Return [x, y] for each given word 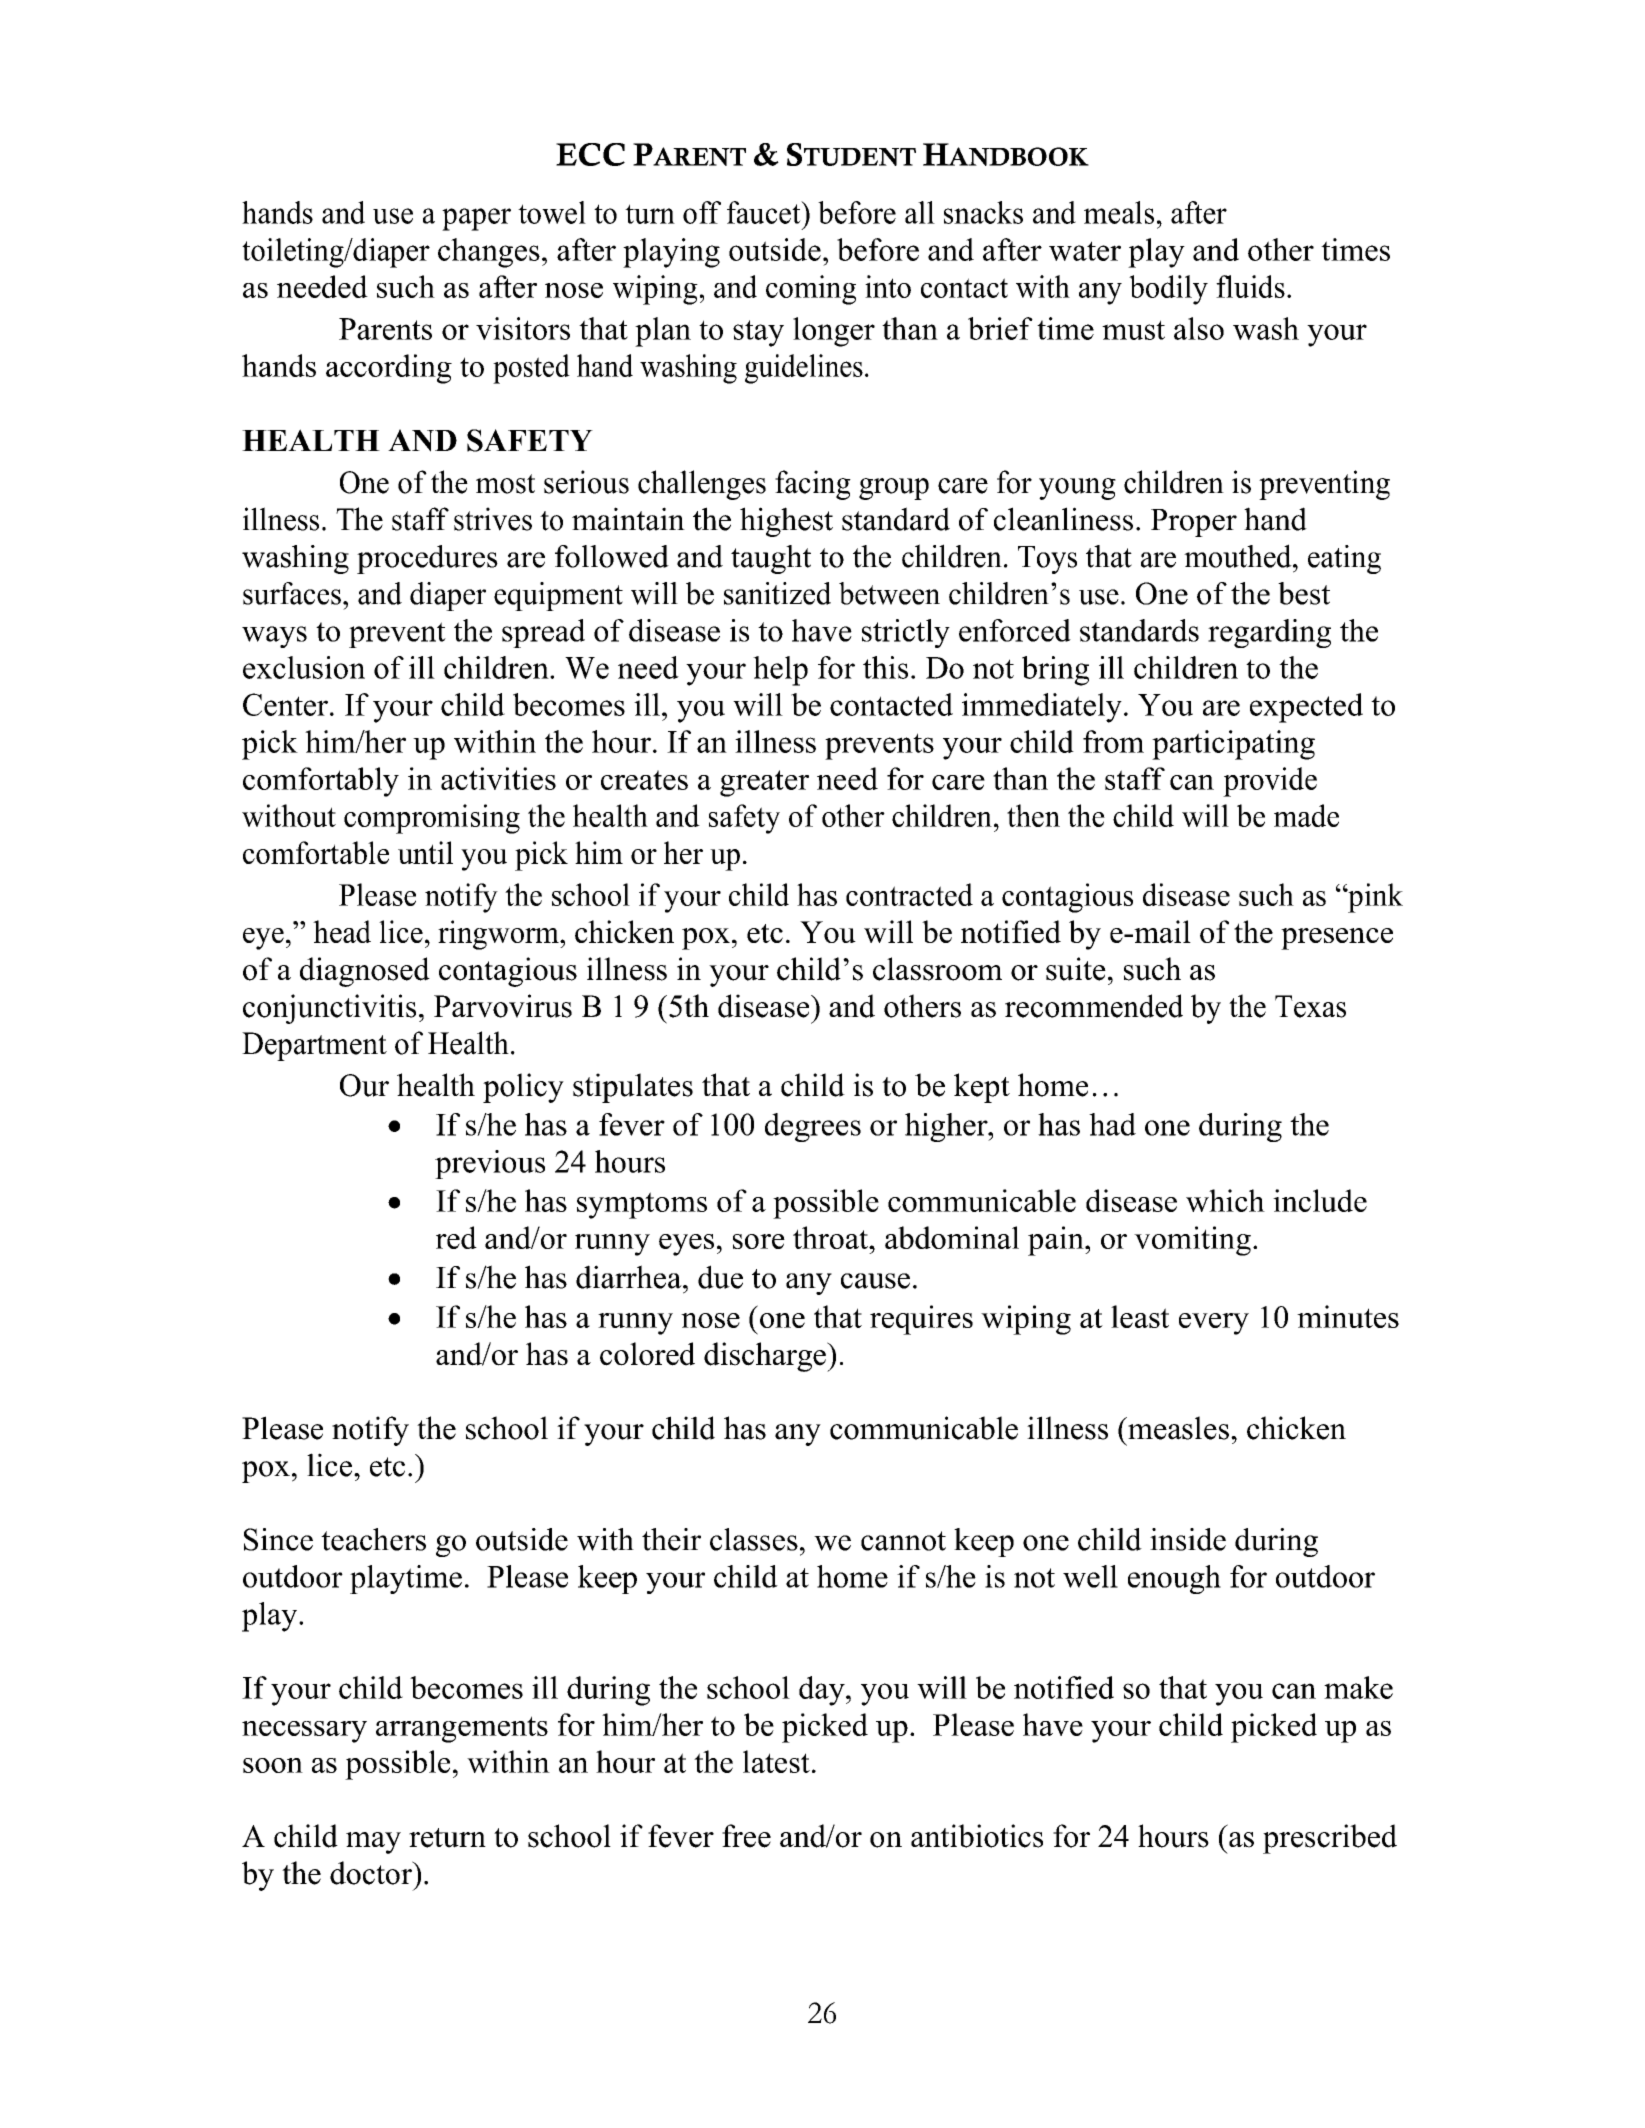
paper [476, 219]
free [746, 1836]
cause [875, 1281]
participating [1233, 745]
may [373, 1843]
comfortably [321, 782]
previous [490, 1164]
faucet [765, 212]
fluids [1250, 286]
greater [764, 783]
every [1214, 1324]
